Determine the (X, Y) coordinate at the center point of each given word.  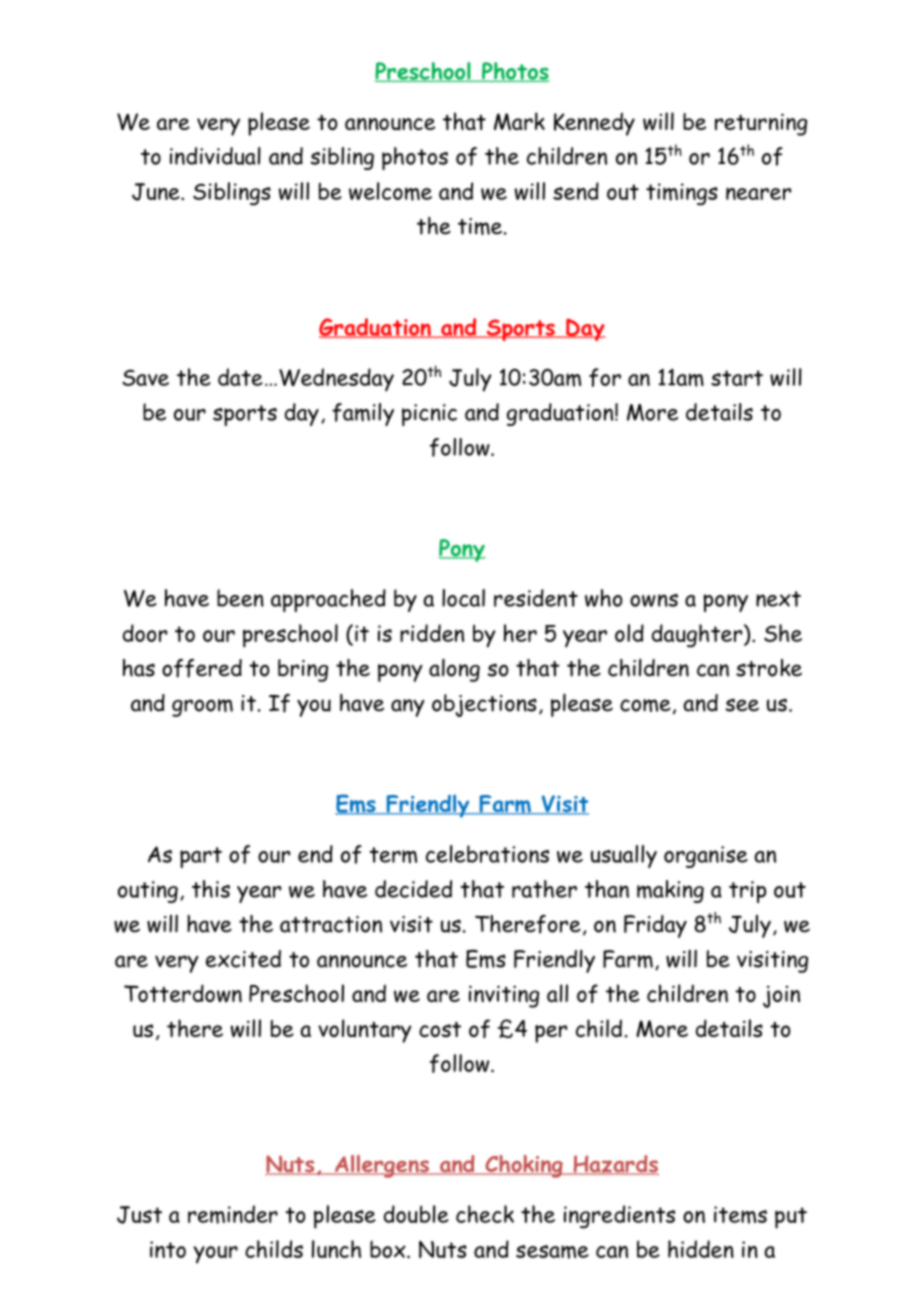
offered (202, 668)
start (737, 378)
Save (145, 377)
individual (215, 156)
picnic (429, 415)
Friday (655, 926)
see (742, 705)
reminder (233, 1214)
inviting (504, 996)
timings (682, 194)
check (485, 1214)
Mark (519, 121)
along (454, 670)
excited (243, 959)
